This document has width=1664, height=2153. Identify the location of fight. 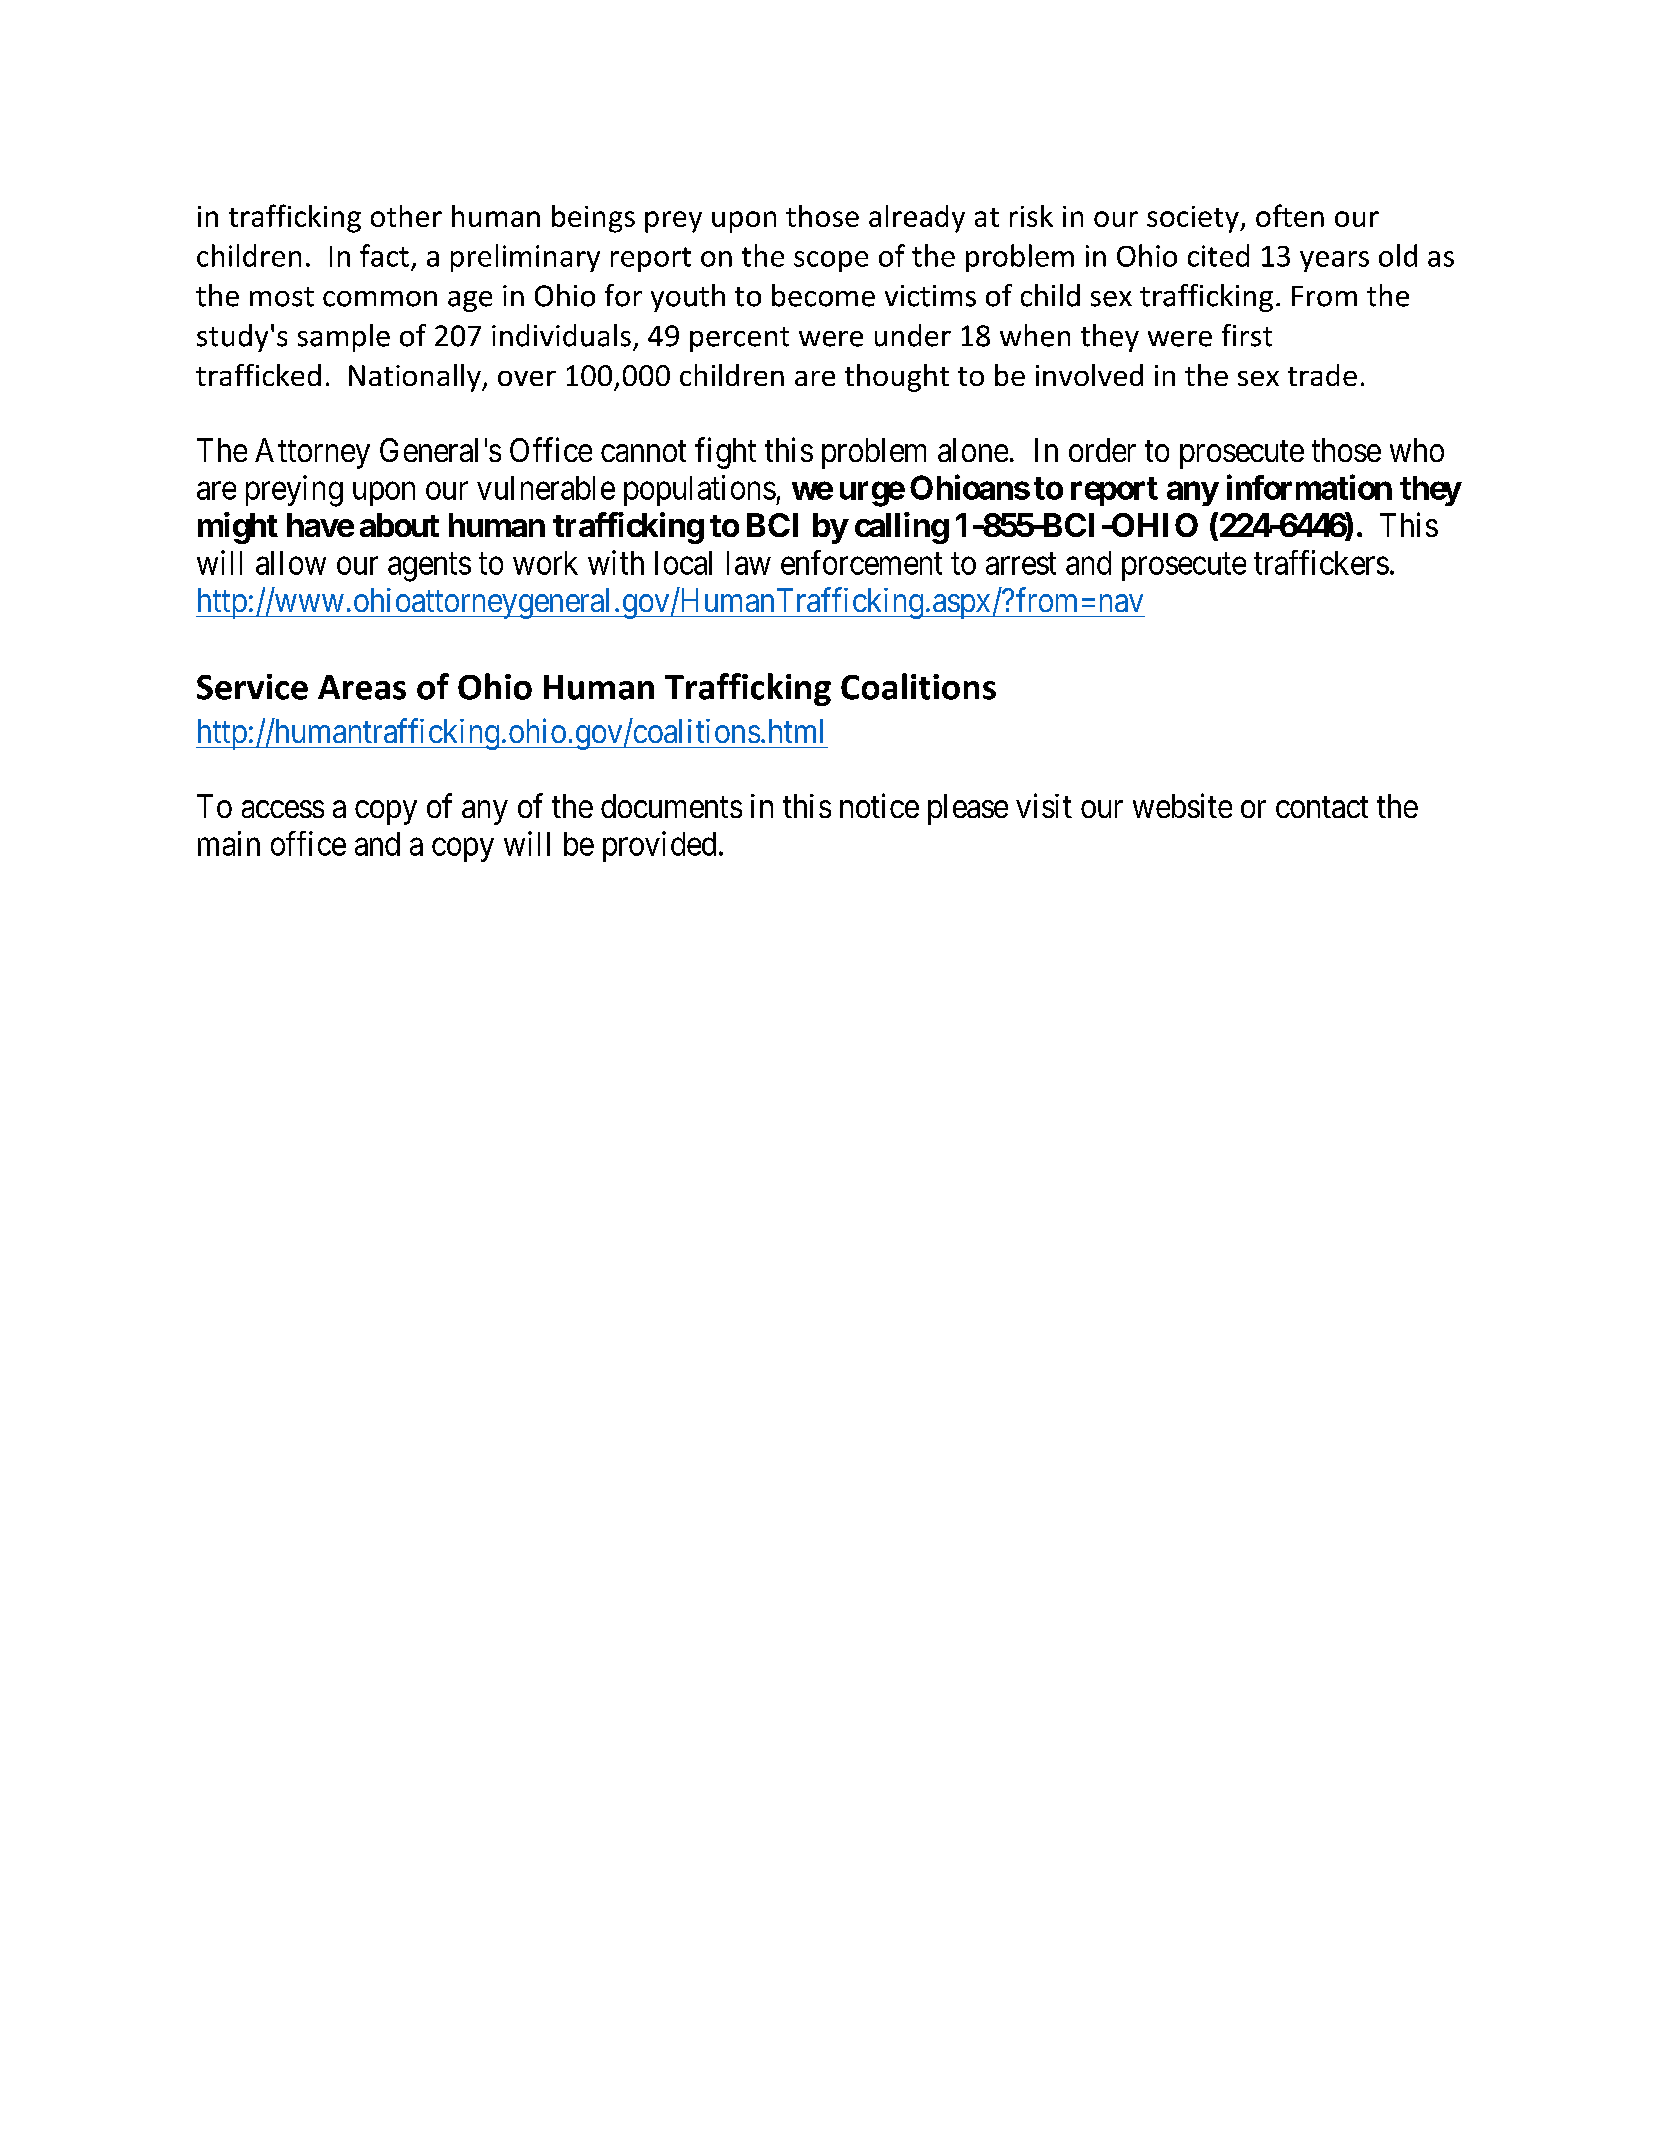
(725, 453).
